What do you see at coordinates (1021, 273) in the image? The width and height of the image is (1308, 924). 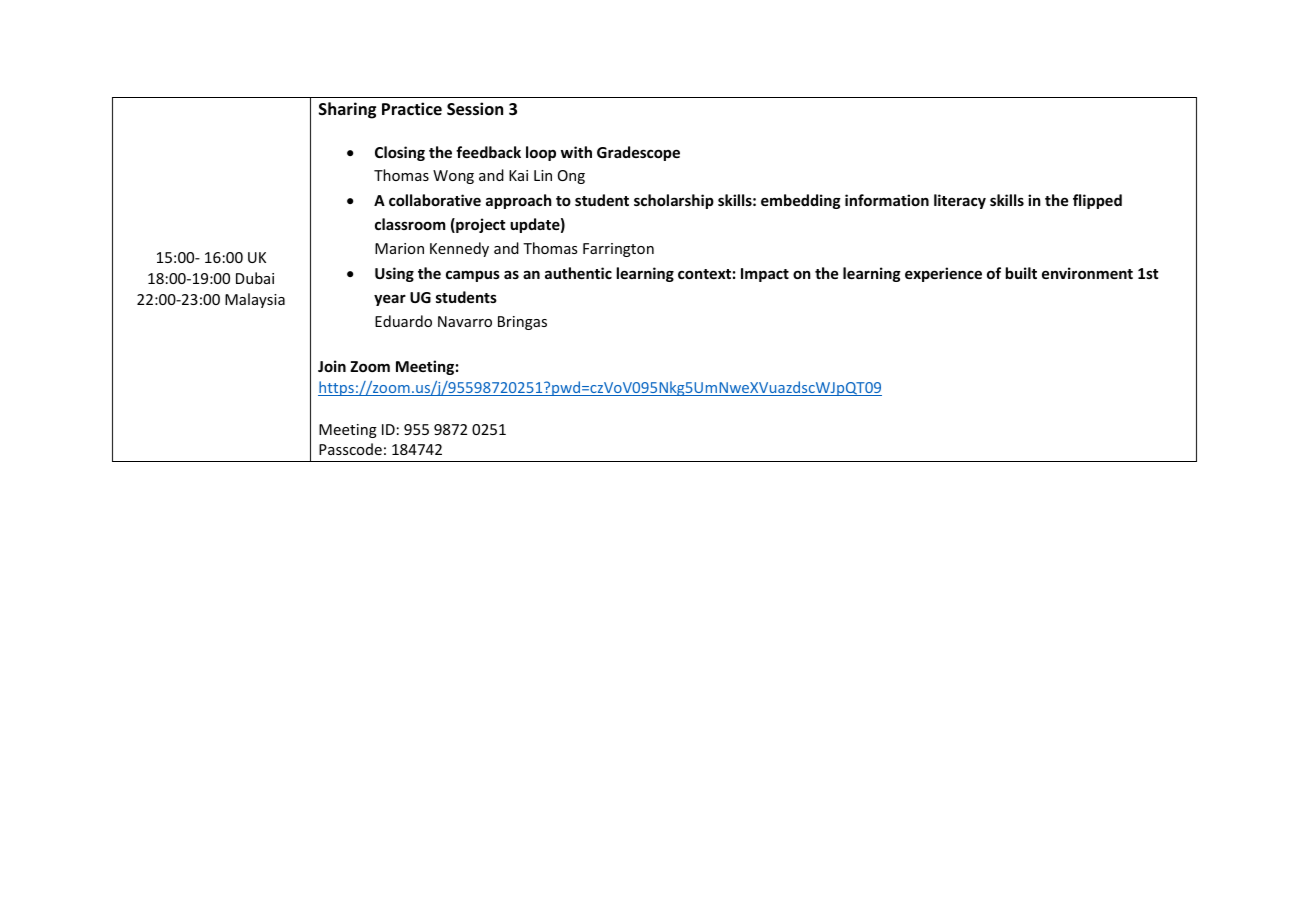 I see `built` at bounding box center [1021, 273].
